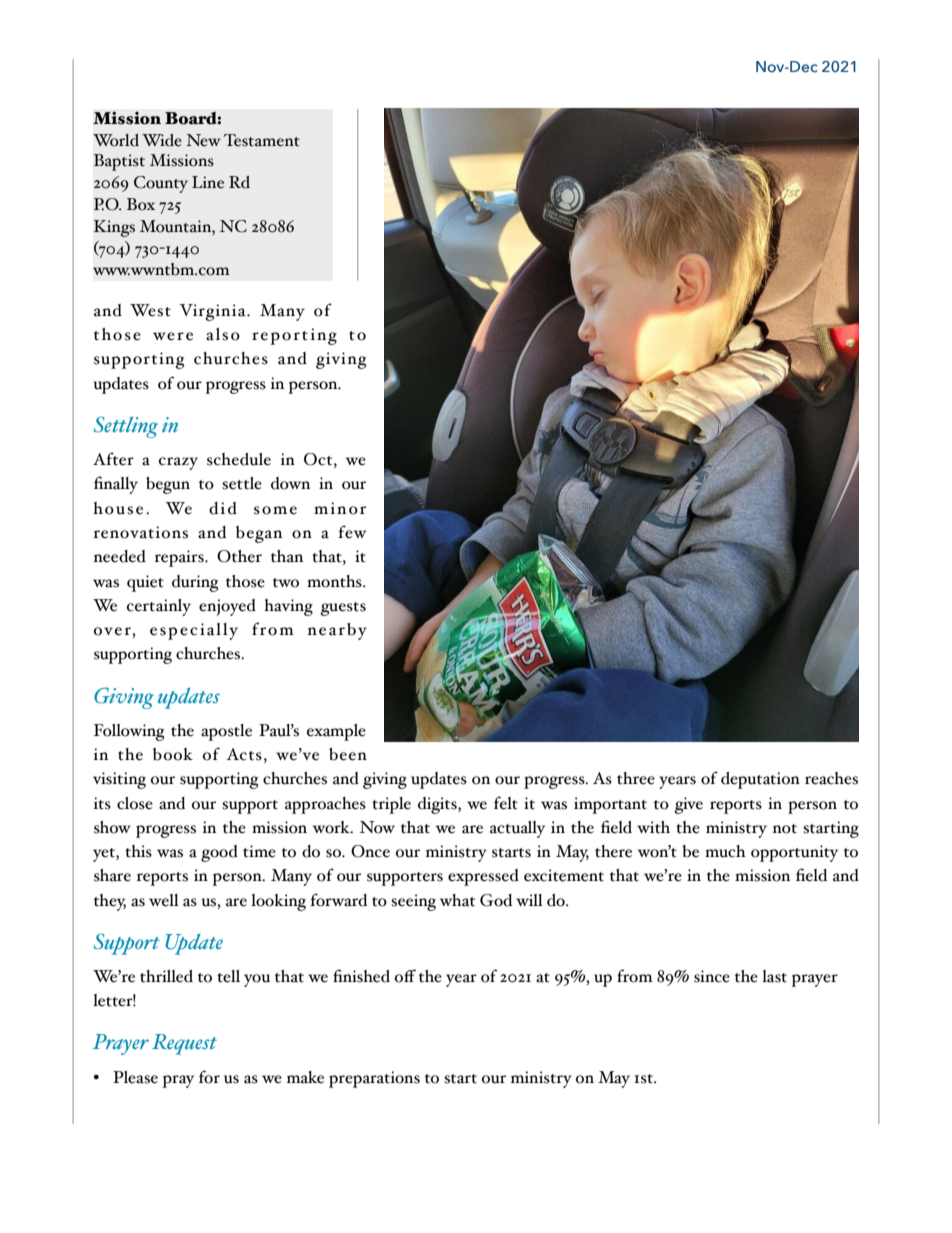  What do you see at coordinates (352, 532) in the screenshot?
I see `few` at bounding box center [352, 532].
